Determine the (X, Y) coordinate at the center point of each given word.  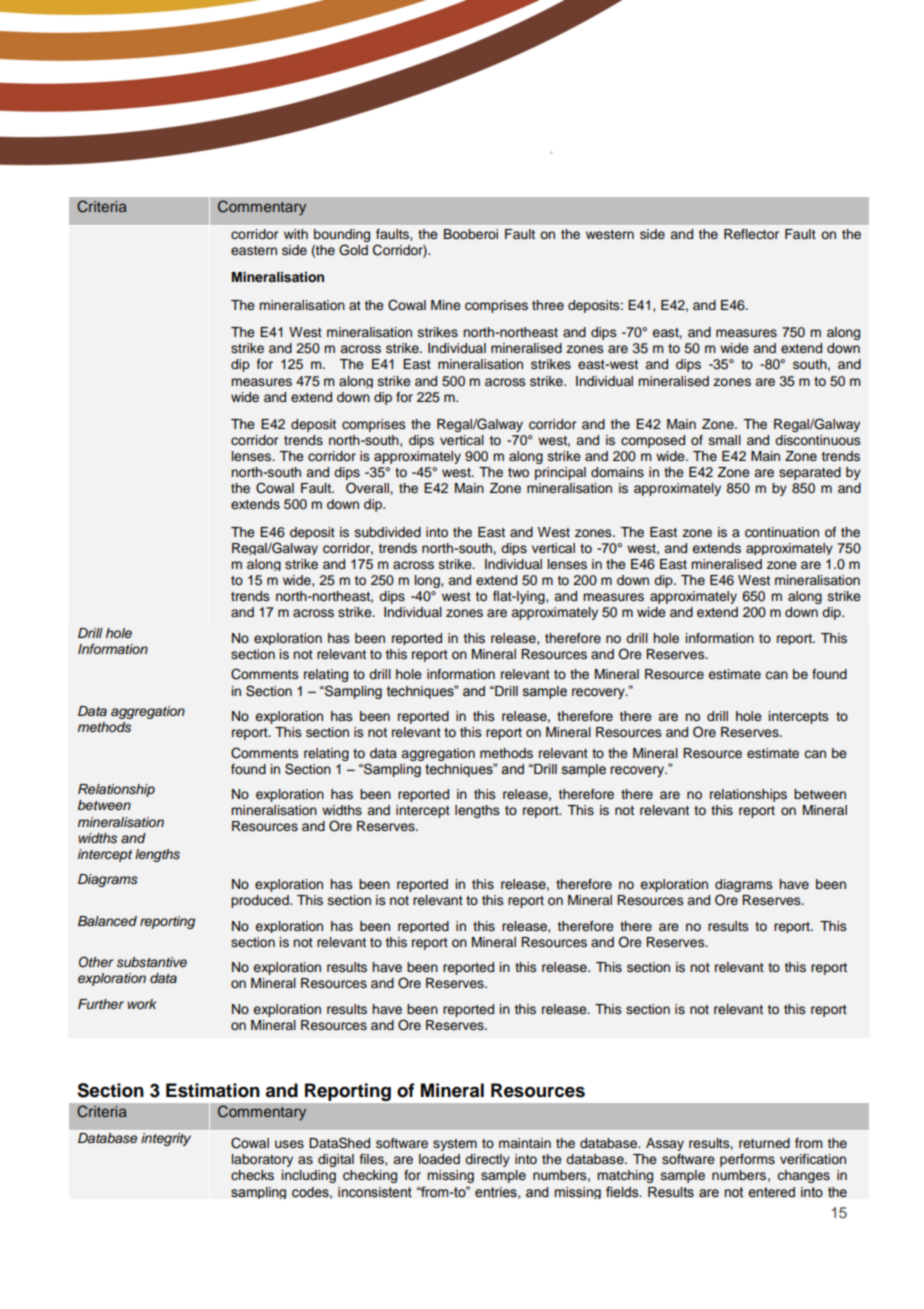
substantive (152, 962)
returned (764, 1143)
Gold (353, 250)
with (296, 234)
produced (261, 901)
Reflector (751, 234)
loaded (439, 1159)
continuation (782, 532)
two (518, 472)
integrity (166, 1139)
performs (747, 1160)
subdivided (388, 532)
